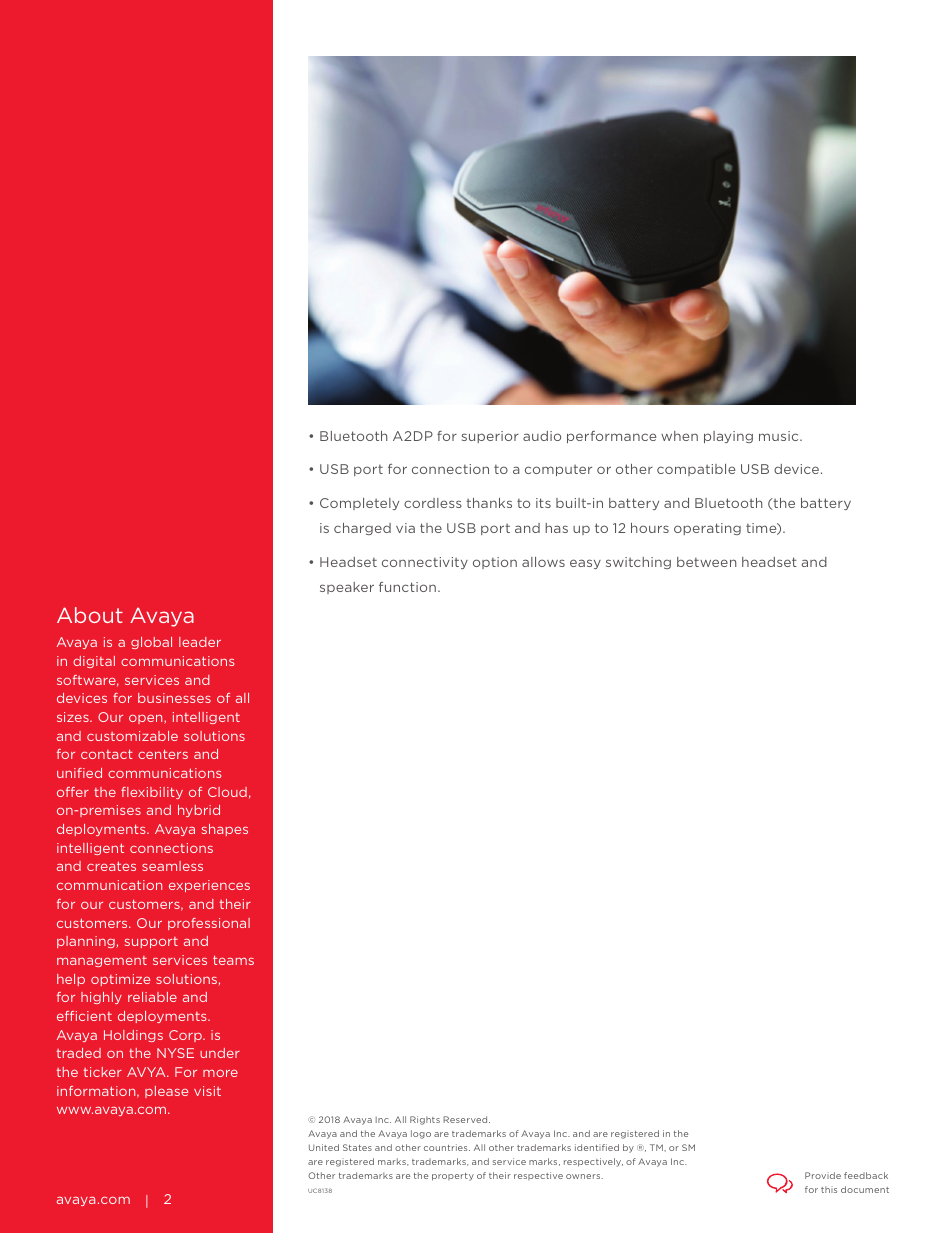  Describe the element at coordinates (706, 562) in the screenshot. I see `between` at that location.
